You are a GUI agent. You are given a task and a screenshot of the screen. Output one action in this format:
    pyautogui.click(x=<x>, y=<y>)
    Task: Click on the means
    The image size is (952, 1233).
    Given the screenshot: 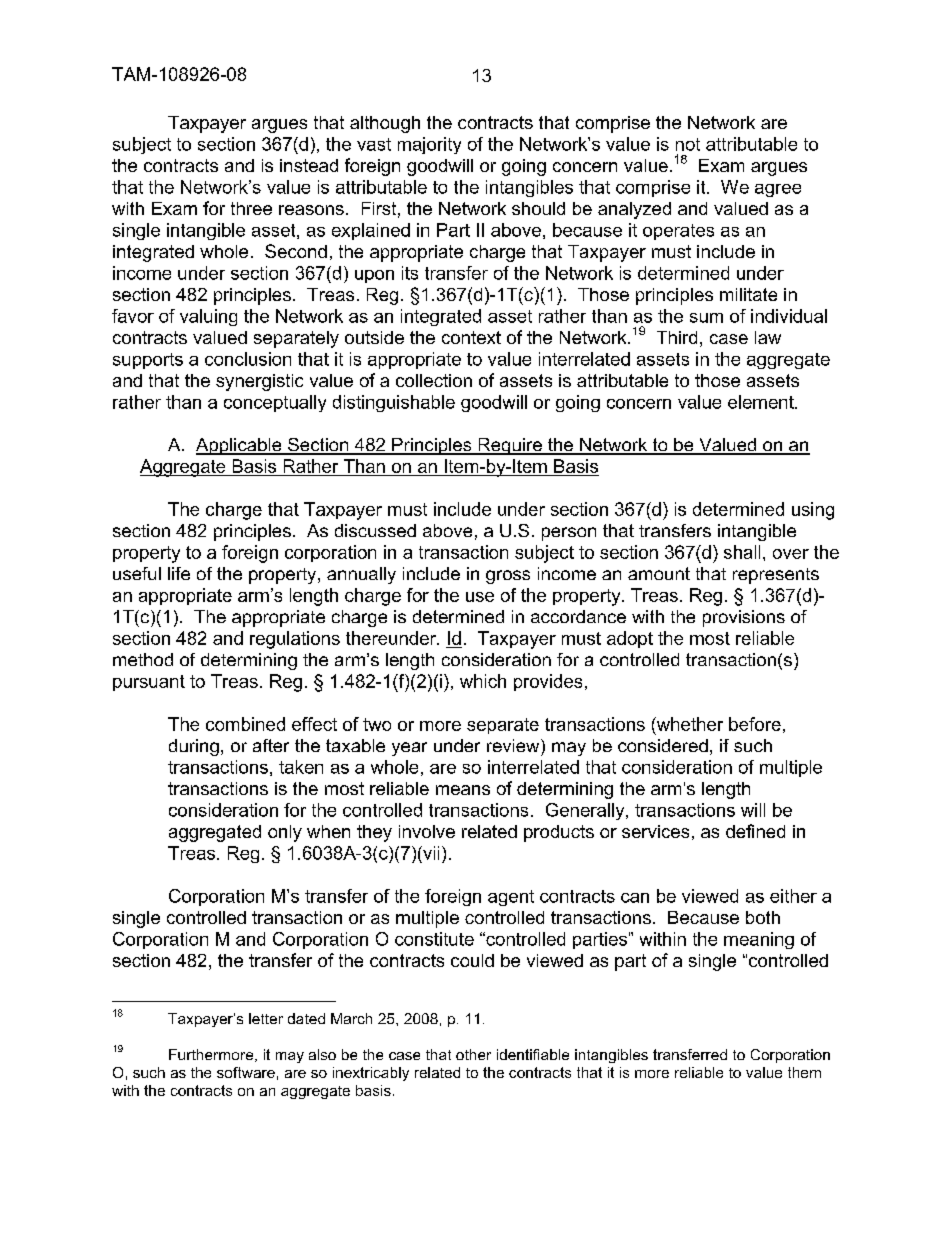 What is the action you would take?
    pyautogui.click(x=463, y=790)
